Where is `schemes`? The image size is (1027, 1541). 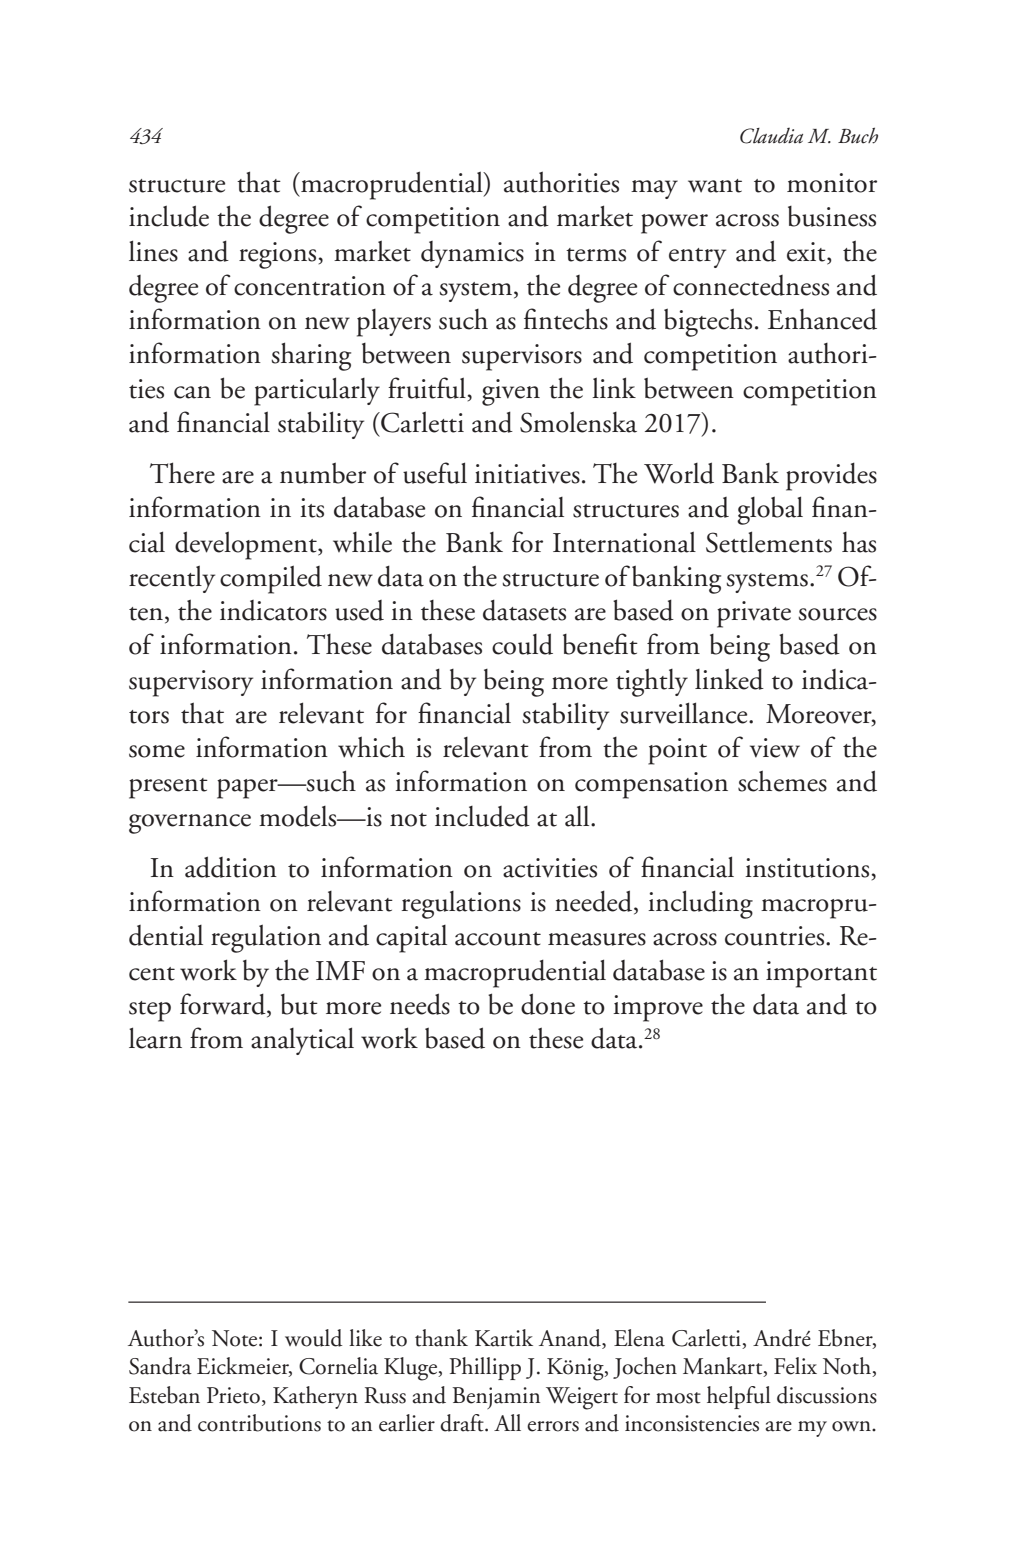
schemes is located at coordinates (782, 781).
